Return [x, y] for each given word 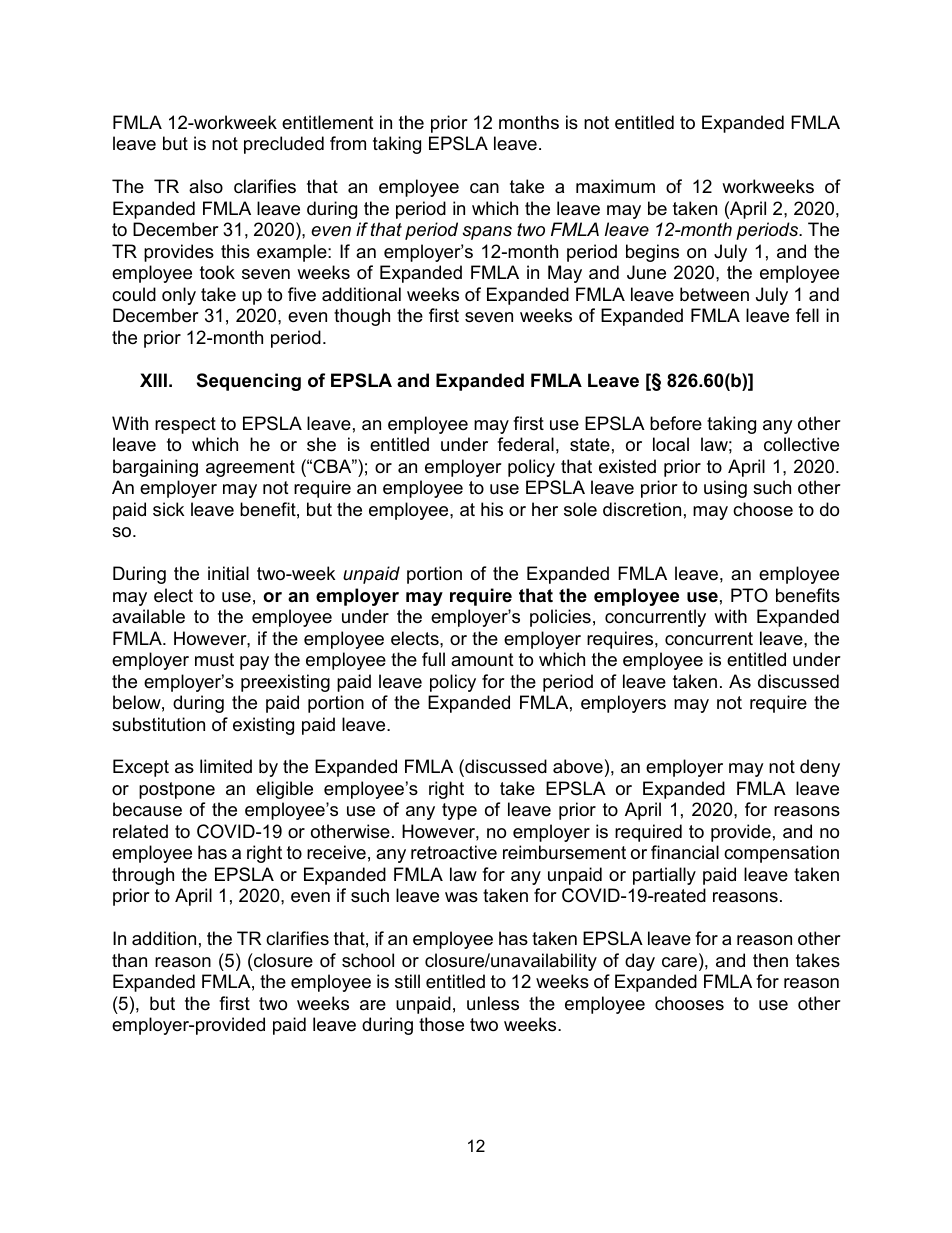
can [484, 188]
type [459, 811]
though [362, 317]
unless [493, 1003]
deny [820, 768]
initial [228, 573]
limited [226, 766]
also [206, 186]
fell [807, 315]
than [129, 960]
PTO [749, 595]
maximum [615, 186]
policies [560, 618]
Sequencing [249, 382]
